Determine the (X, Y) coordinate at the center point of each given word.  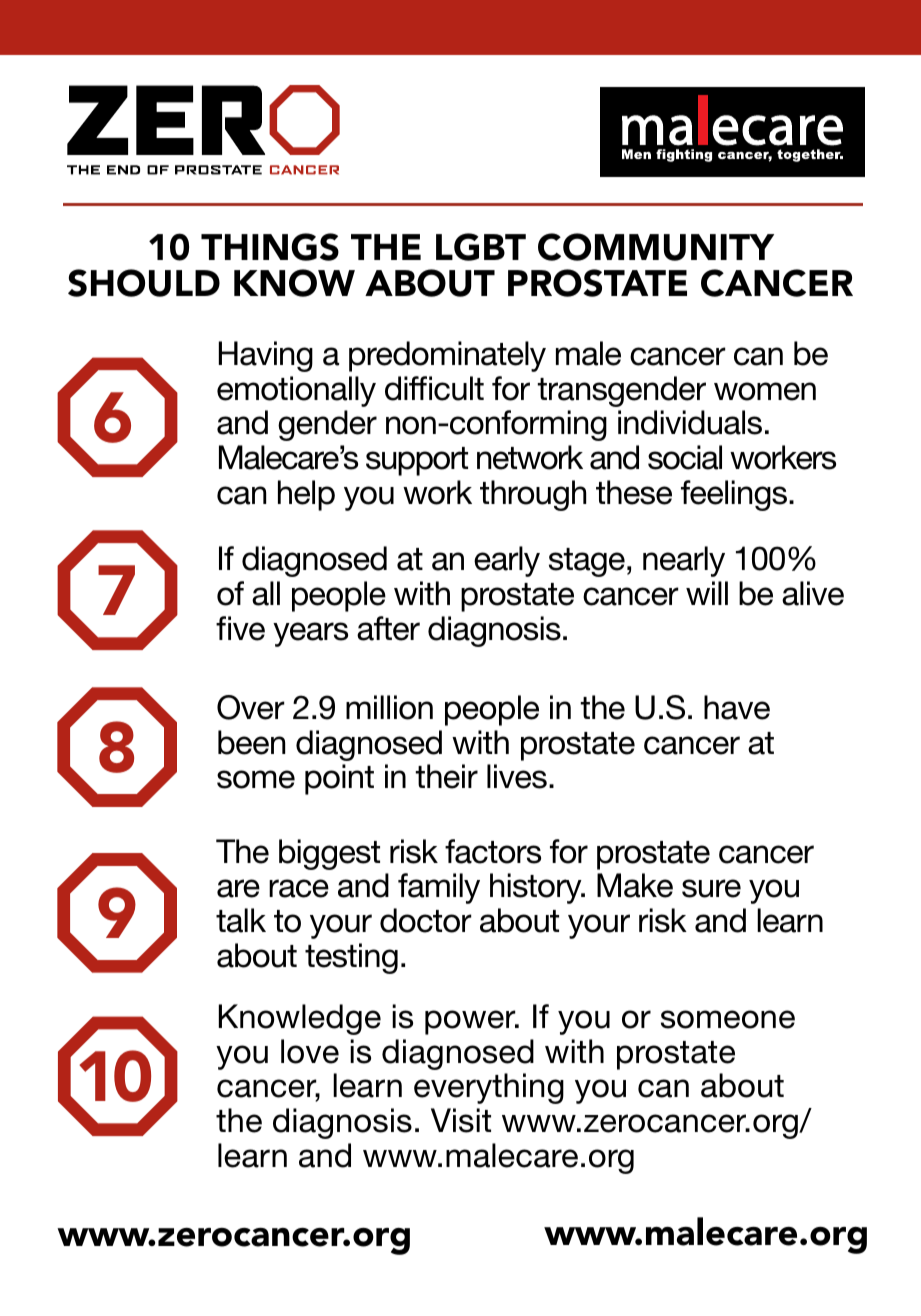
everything (489, 1088)
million (389, 707)
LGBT (481, 247)
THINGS (270, 247)
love (310, 1051)
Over (251, 707)
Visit (461, 1120)
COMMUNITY (656, 247)
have (737, 707)
